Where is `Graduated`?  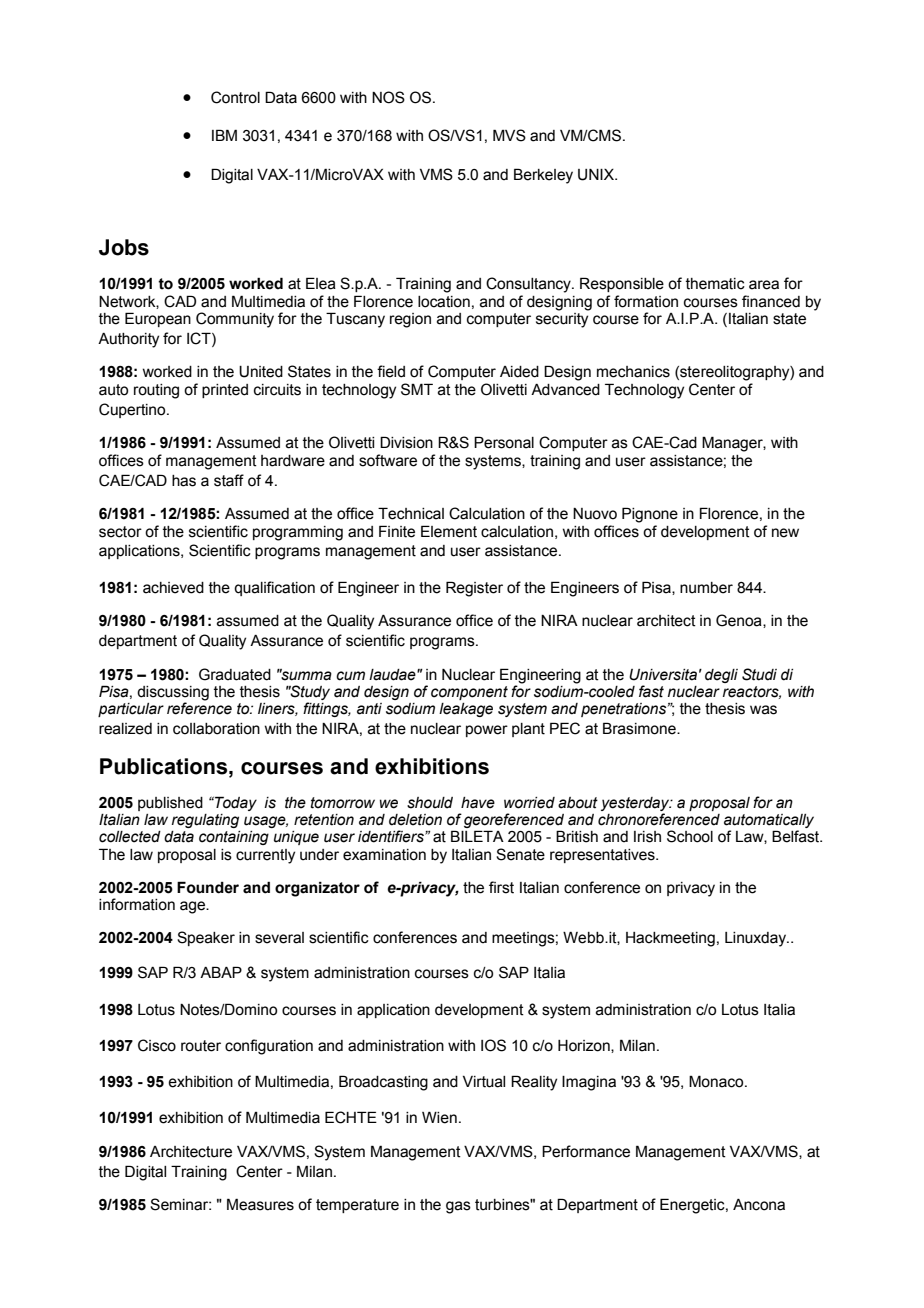 Graduated is located at coordinates (235, 674).
